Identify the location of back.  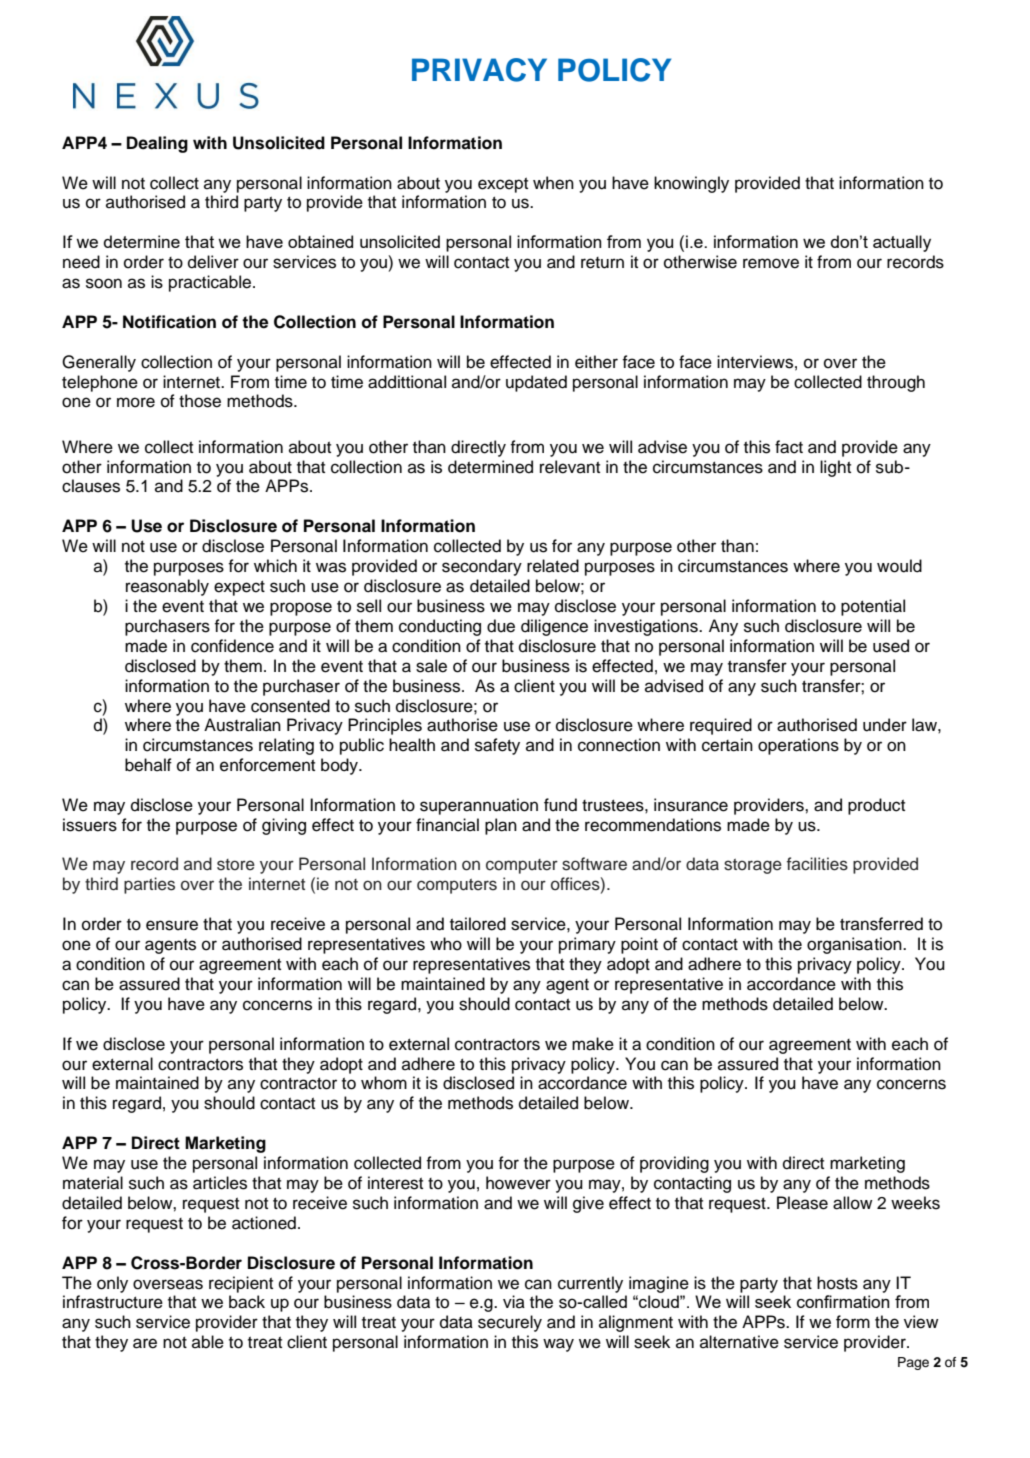
(247, 1302).
